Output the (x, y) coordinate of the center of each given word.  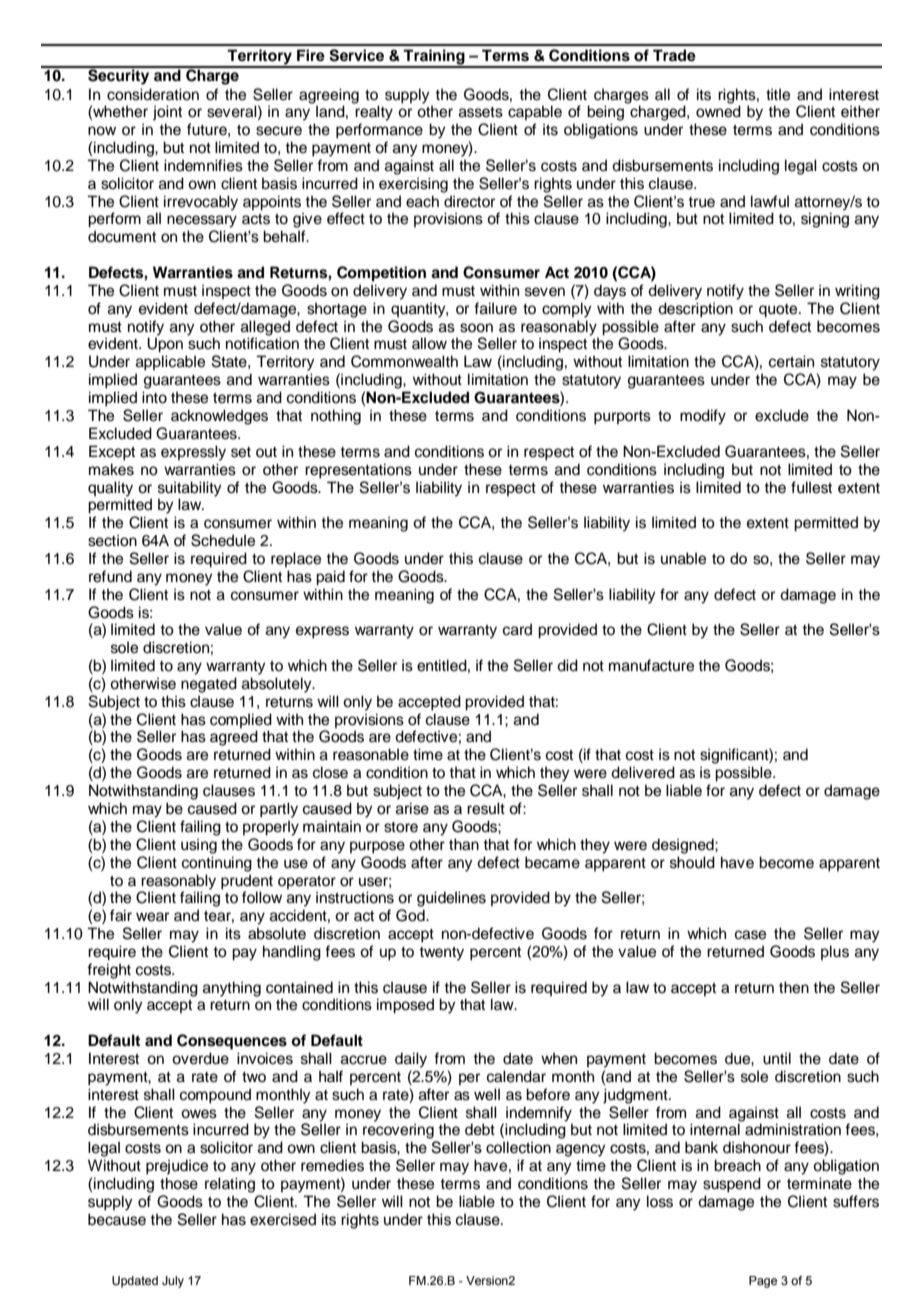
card (517, 629)
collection (518, 1147)
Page (763, 1282)
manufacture (651, 665)
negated (209, 685)
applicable (170, 363)
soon (476, 328)
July (173, 1282)
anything (232, 989)
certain (791, 361)
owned (718, 110)
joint (167, 113)
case (750, 935)
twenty (441, 954)
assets (481, 112)
